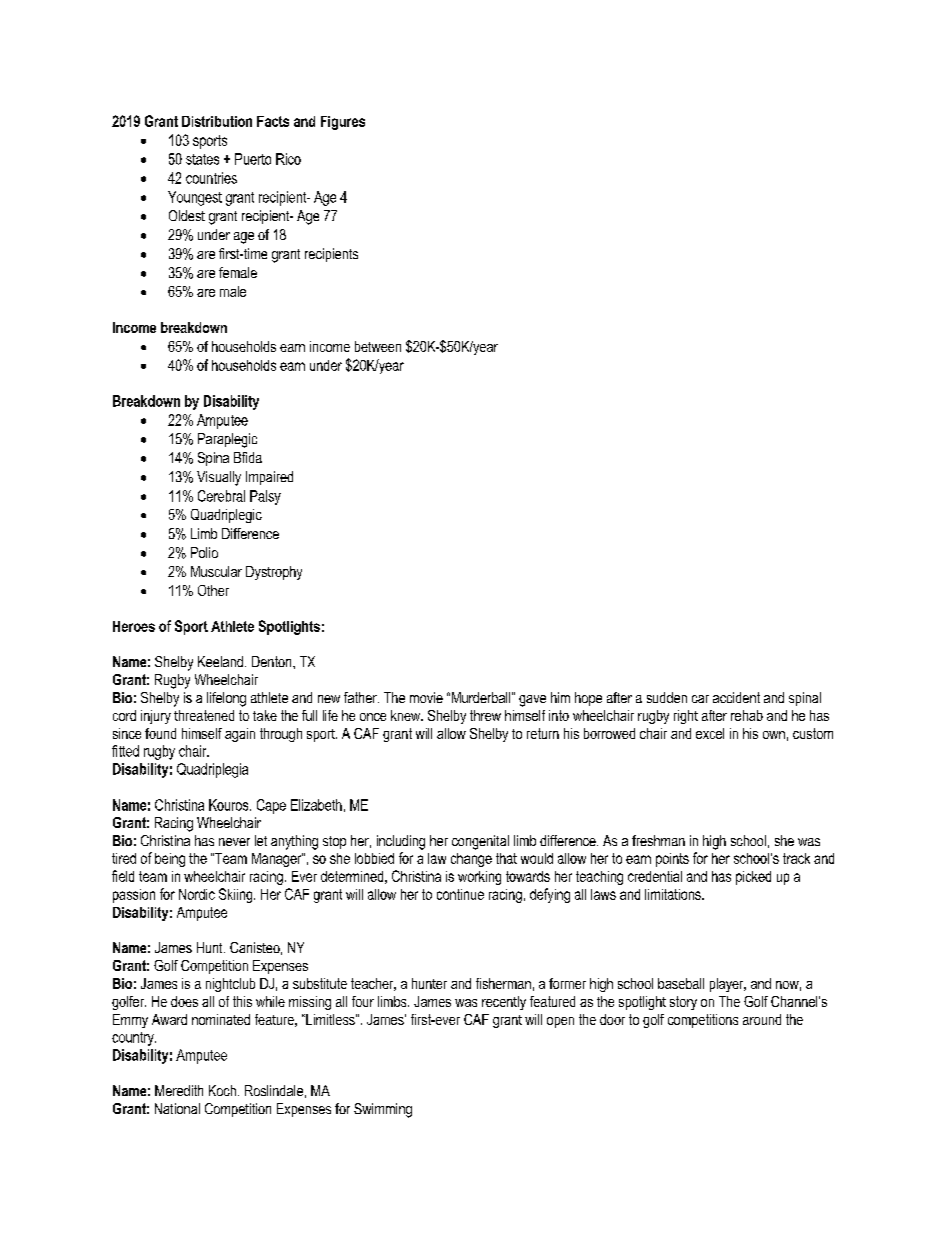 This screenshot has width=952, height=1233. What do you see at coordinates (202, 159) in the screenshot?
I see `states` at bounding box center [202, 159].
